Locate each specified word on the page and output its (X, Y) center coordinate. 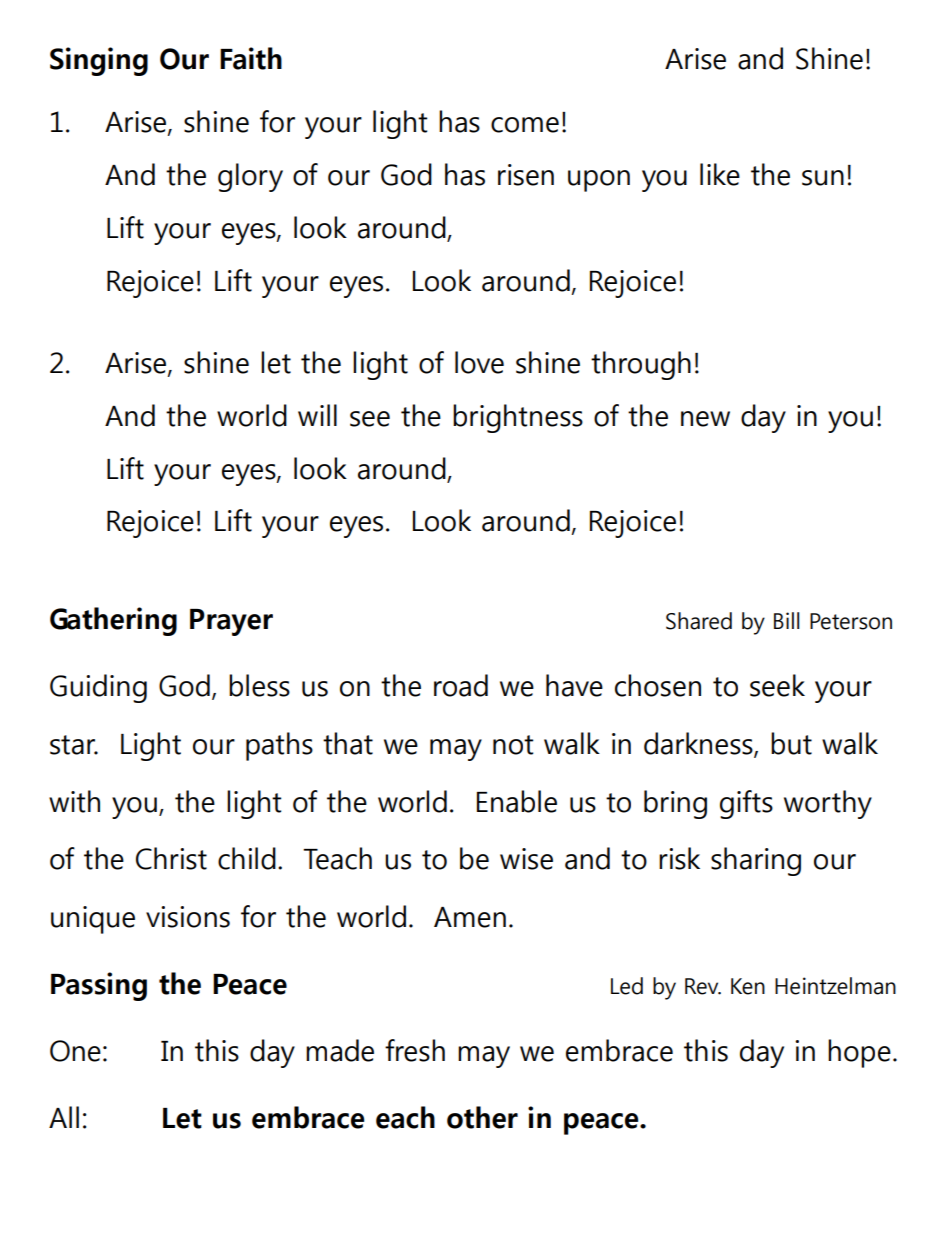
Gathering (113, 621)
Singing (99, 61)
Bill (786, 620)
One (75, 1051)
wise (526, 859)
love (479, 362)
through (641, 365)
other (482, 1117)
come (525, 125)
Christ (171, 858)
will (317, 415)
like (720, 174)
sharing (756, 861)
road (461, 685)
